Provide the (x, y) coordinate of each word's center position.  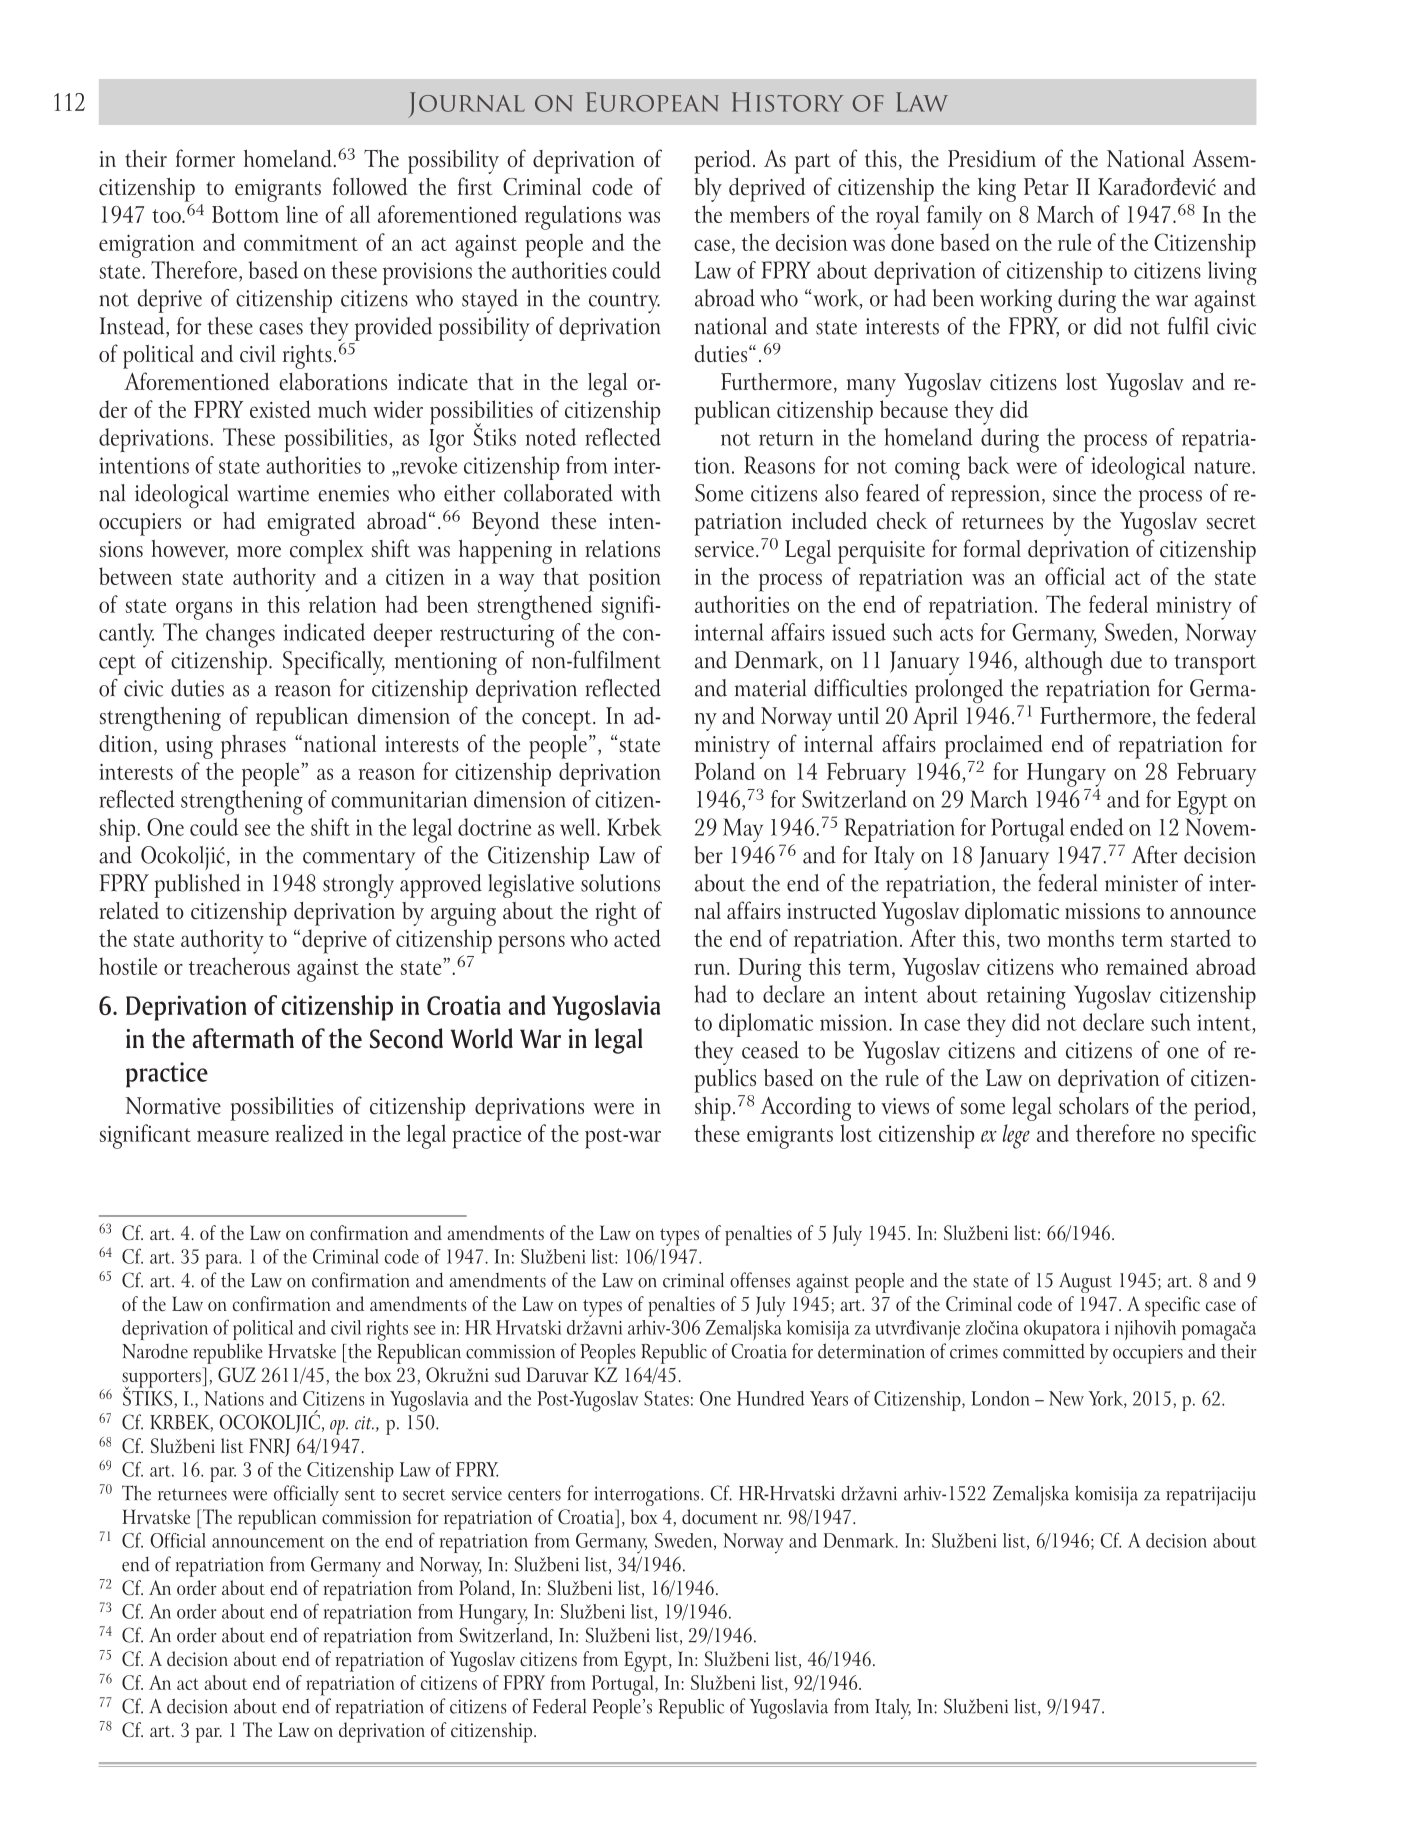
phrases (253, 747)
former (205, 158)
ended (1097, 827)
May (743, 830)
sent (360, 1495)
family (954, 217)
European (652, 102)
